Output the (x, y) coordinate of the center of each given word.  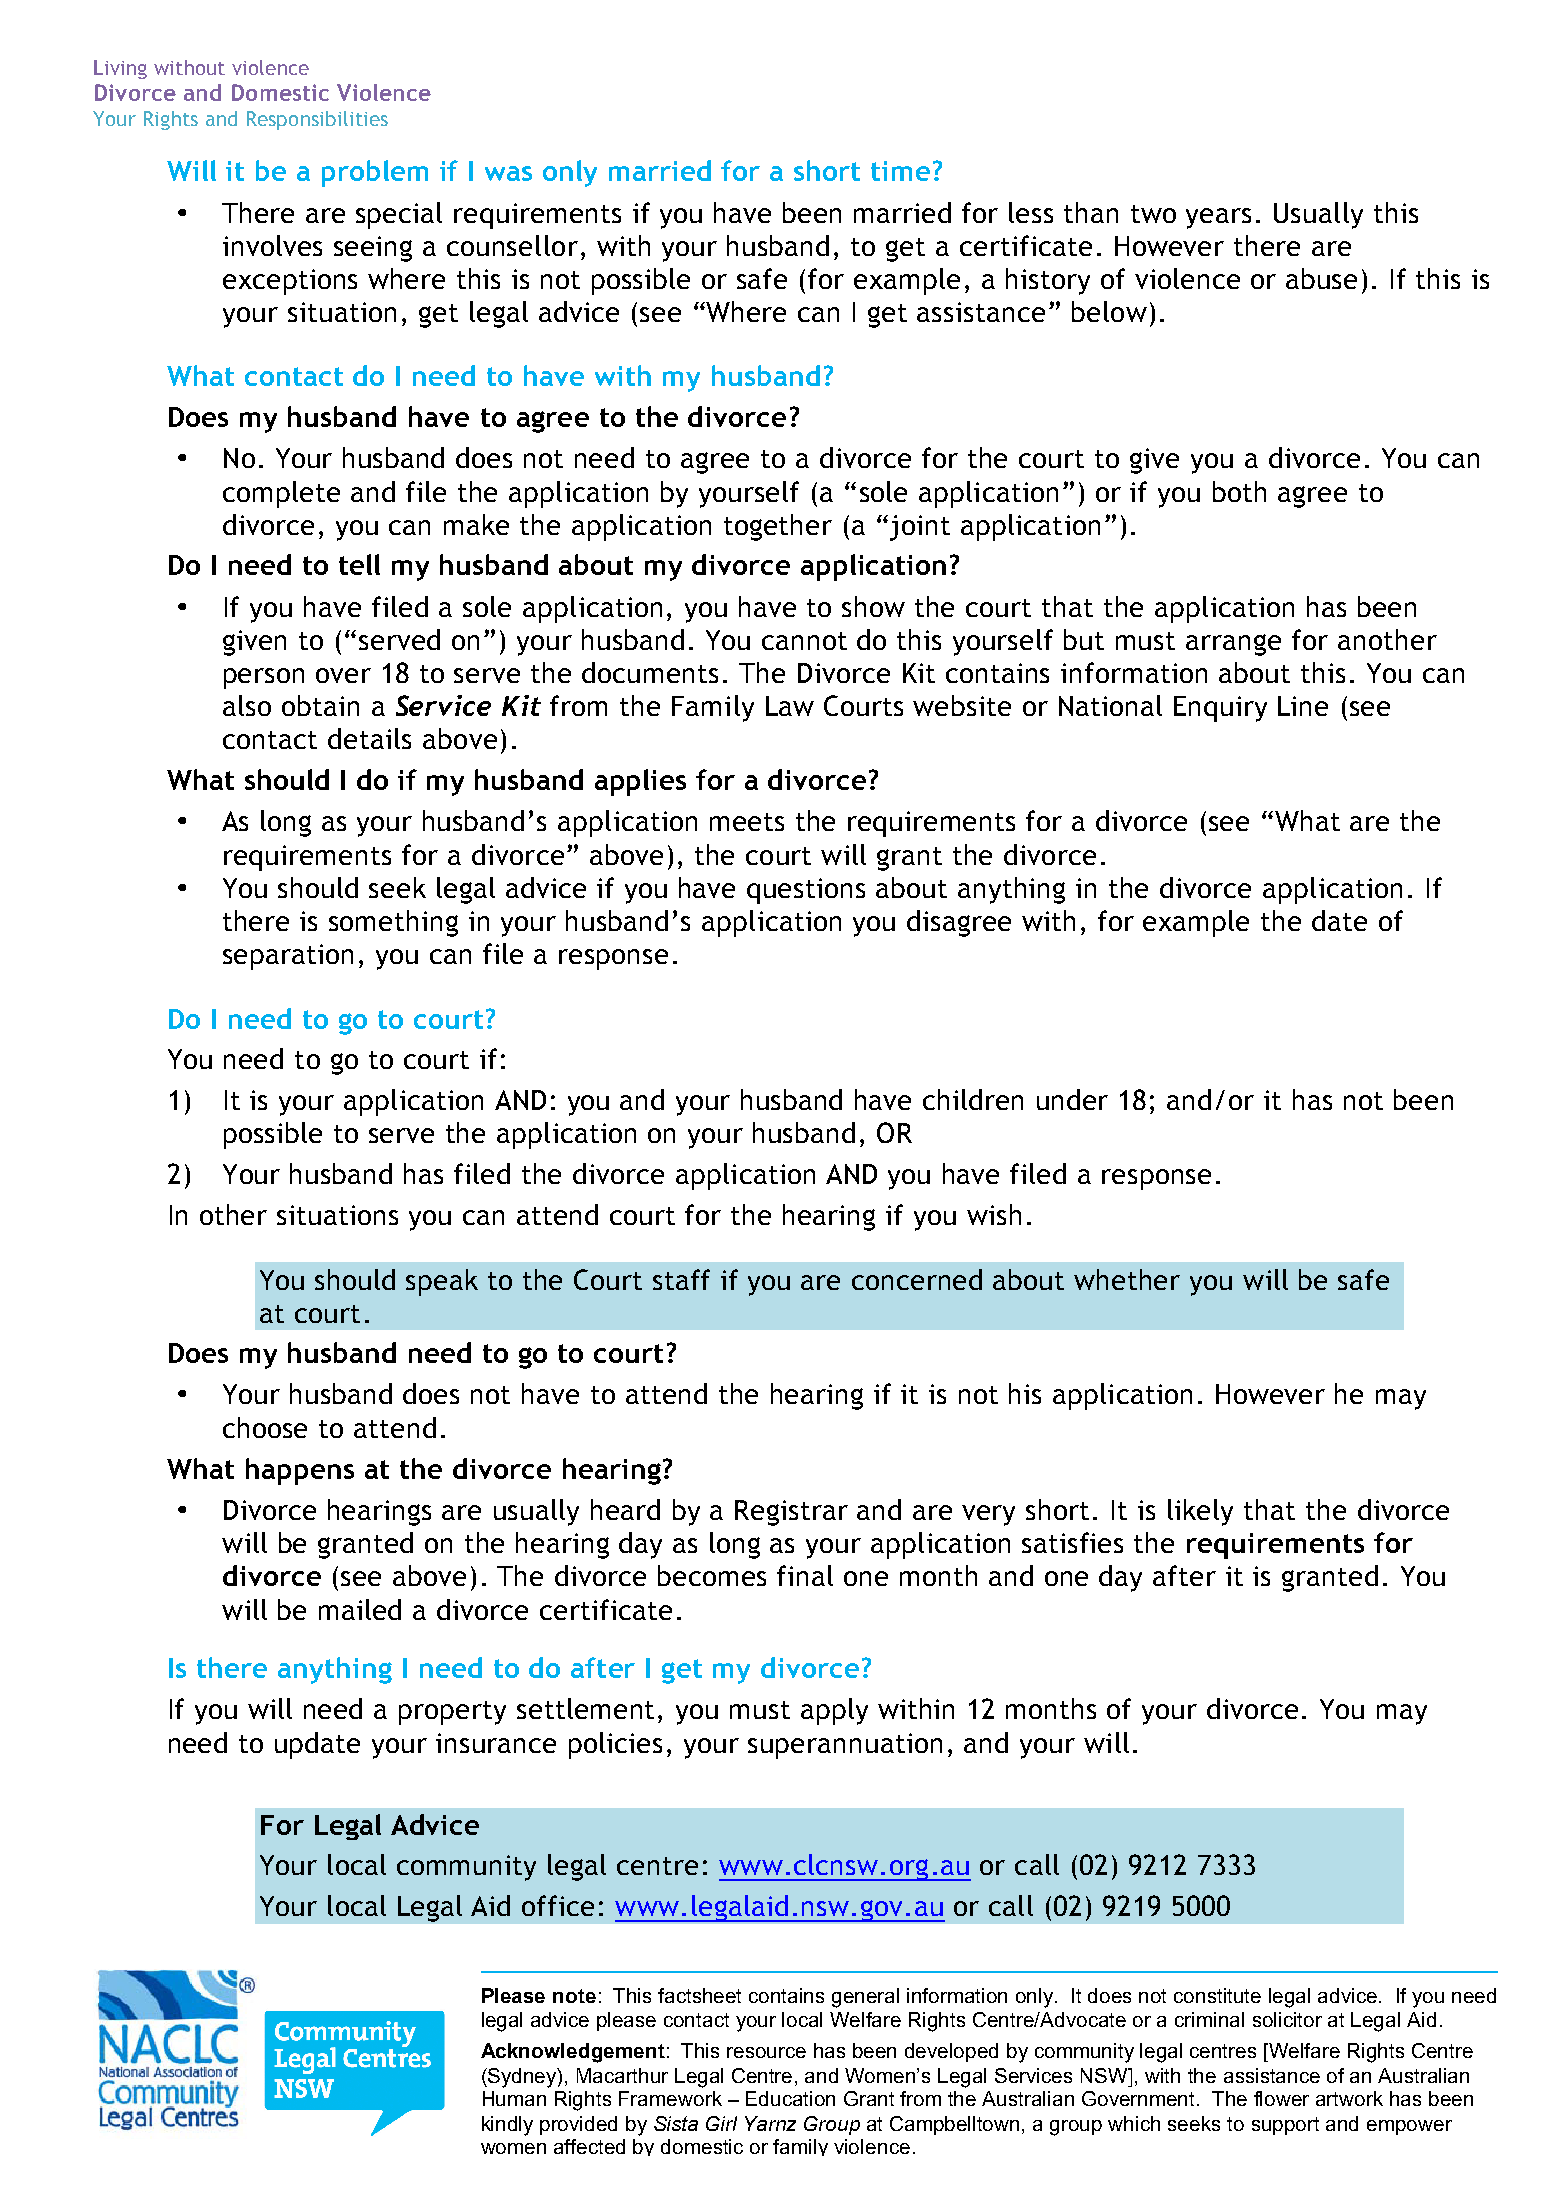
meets (747, 822)
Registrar (791, 1513)
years (1218, 218)
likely (1200, 1512)
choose (265, 1427)
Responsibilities (317, 120)
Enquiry (1220, 709)
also (247, 705)
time (900, 171)
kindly (507, 2126)
